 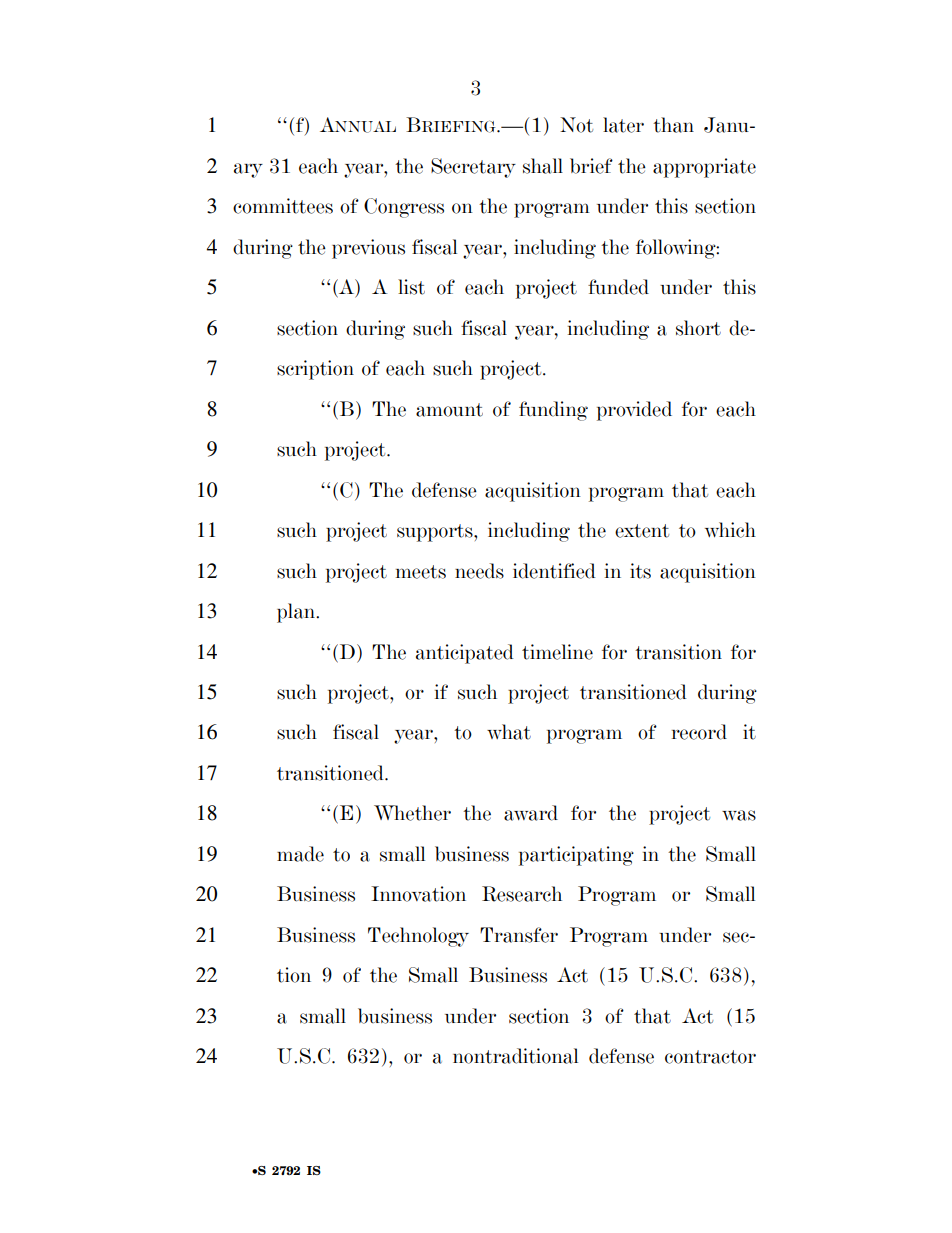 I want to click on shall, so click(x=543, y=166).
